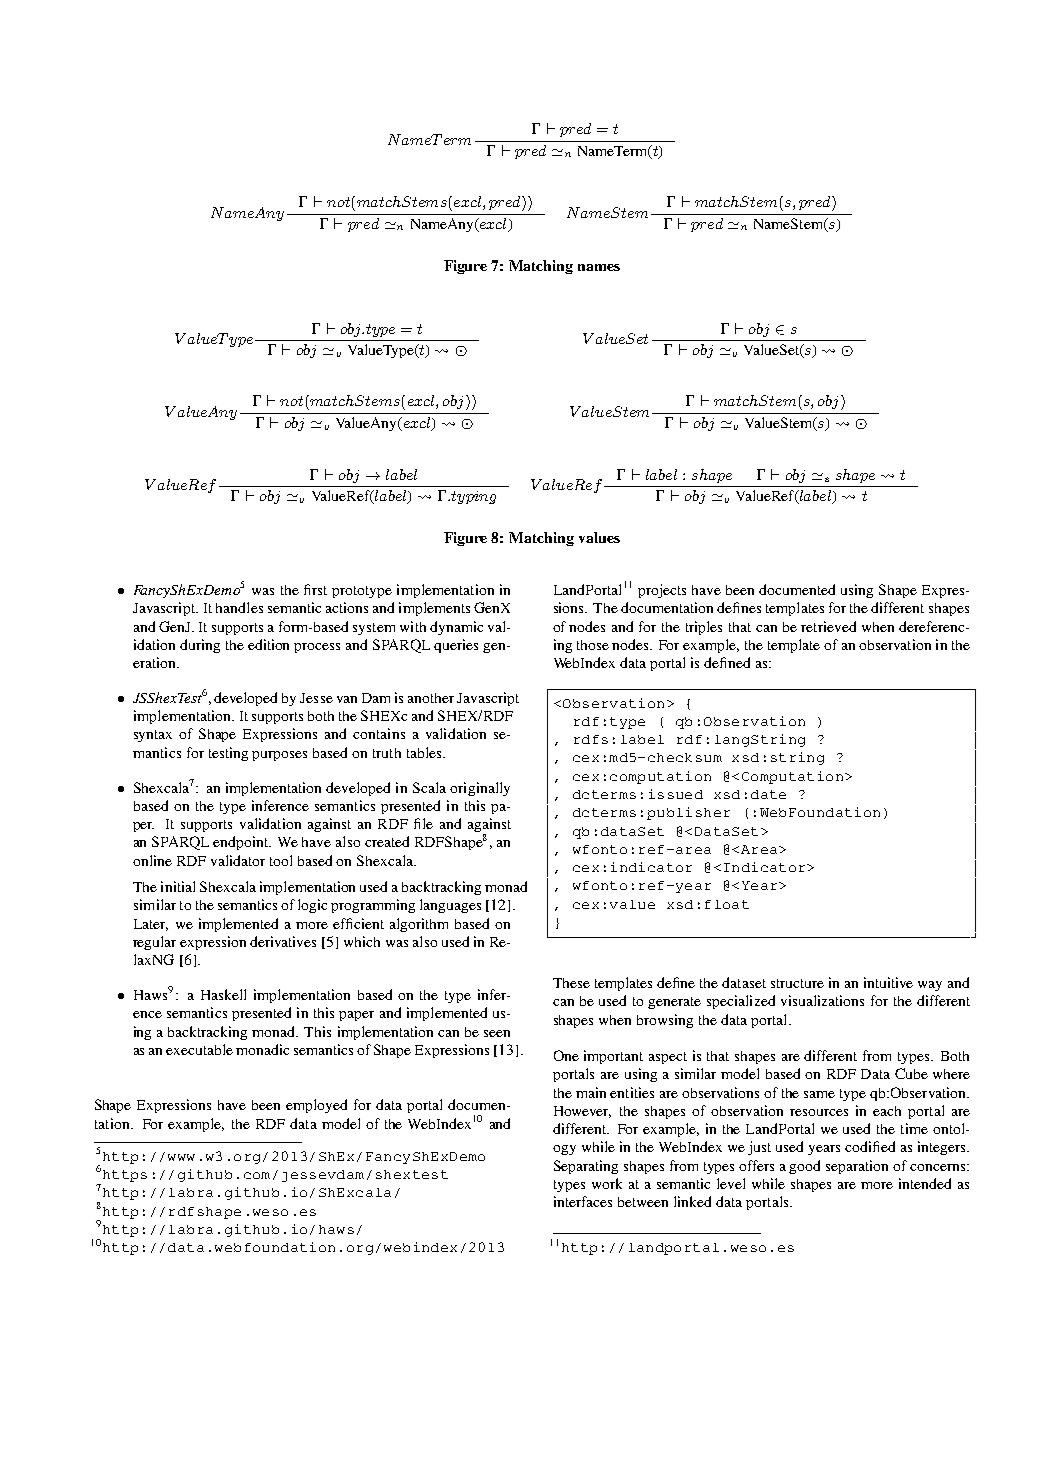 This screenshot has height=1470, width=1039. Describe the element at coordinates (888, 982) in the screenshot. I see `intuitive` at that location.
